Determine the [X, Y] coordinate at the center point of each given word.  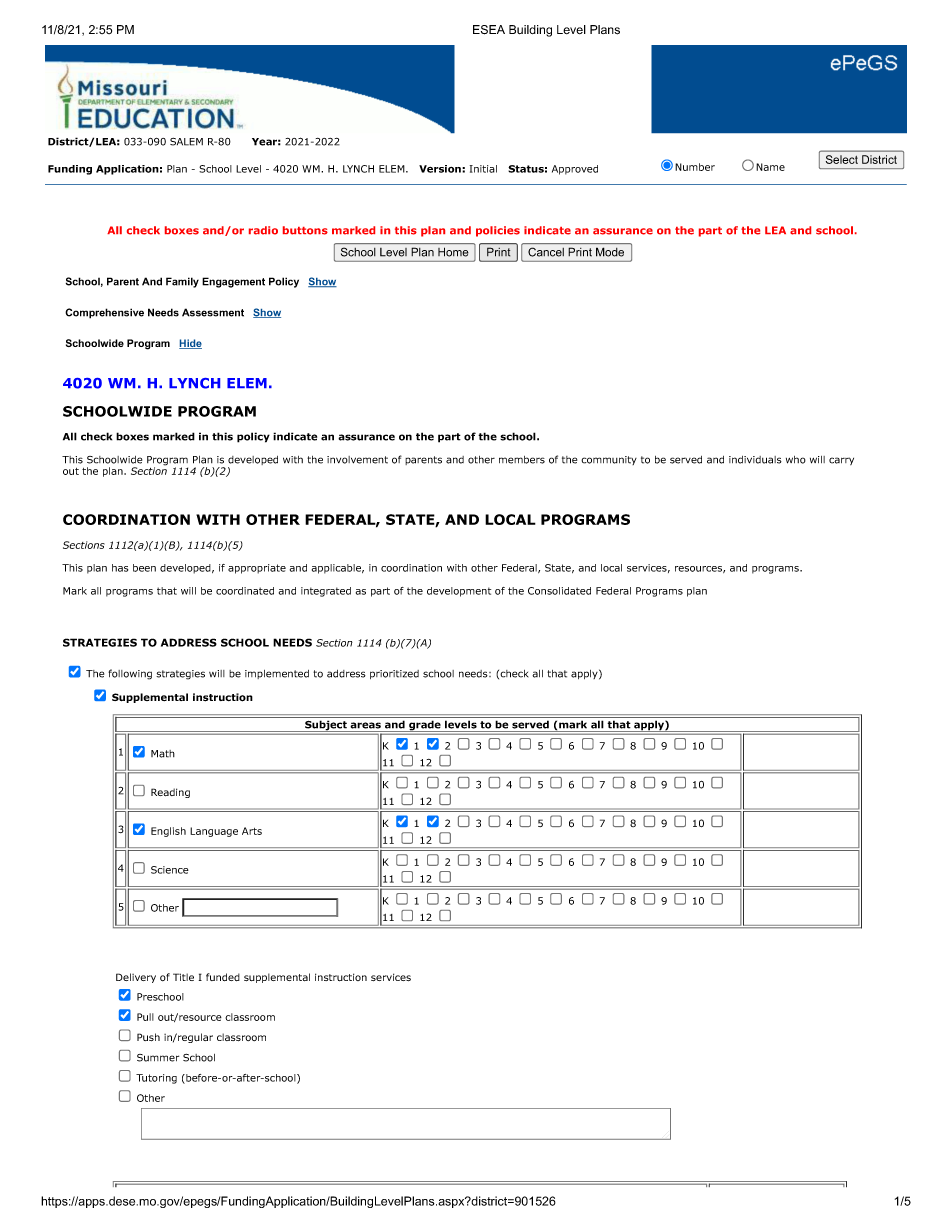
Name [770, 167]
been [144, 568]
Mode [610, 252]
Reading [170, 793]
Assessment [213, 312]
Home [453, 252]
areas [365, 725]
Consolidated [559, 591]
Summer [158, 1058]
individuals [755, 460]
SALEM [186, 142]
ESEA [489, 30]
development [459, 592]
